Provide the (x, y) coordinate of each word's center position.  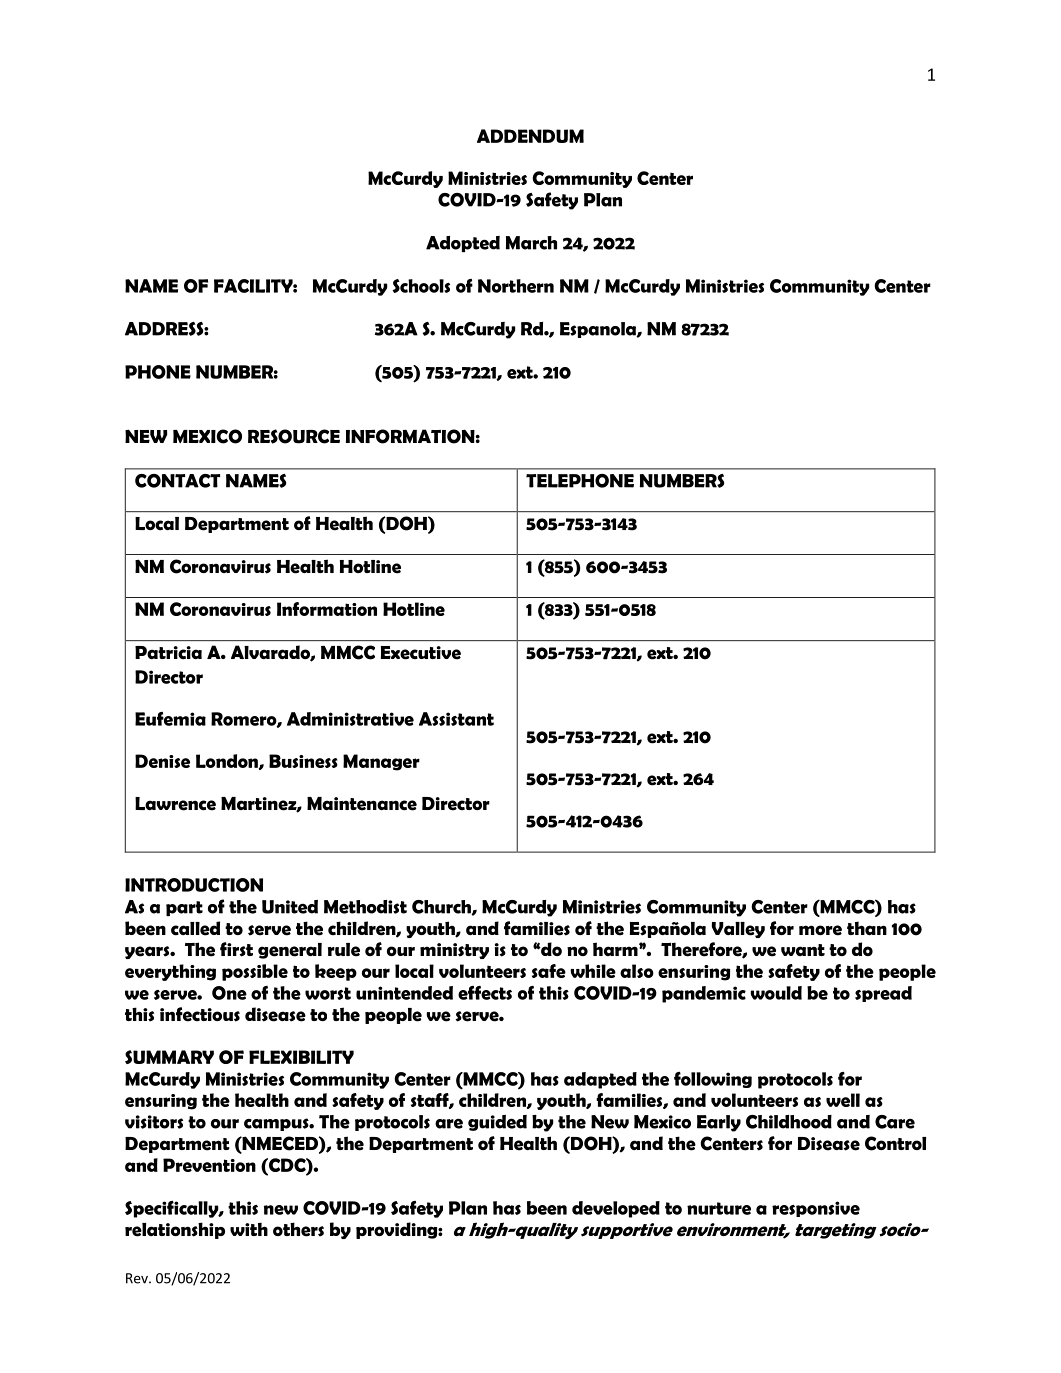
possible (255, 972)
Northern (516, 286)
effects (485, 993)
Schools (421, 286)
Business (303, 761)
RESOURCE (294, 436)
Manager (381, 762)
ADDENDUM (530, 136)
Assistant (456, 719)
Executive (421, 653)
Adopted (463, 244)
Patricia (168, 653)
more (820, 930)
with (249, 1229)
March (531, 243)
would (776, 993)
